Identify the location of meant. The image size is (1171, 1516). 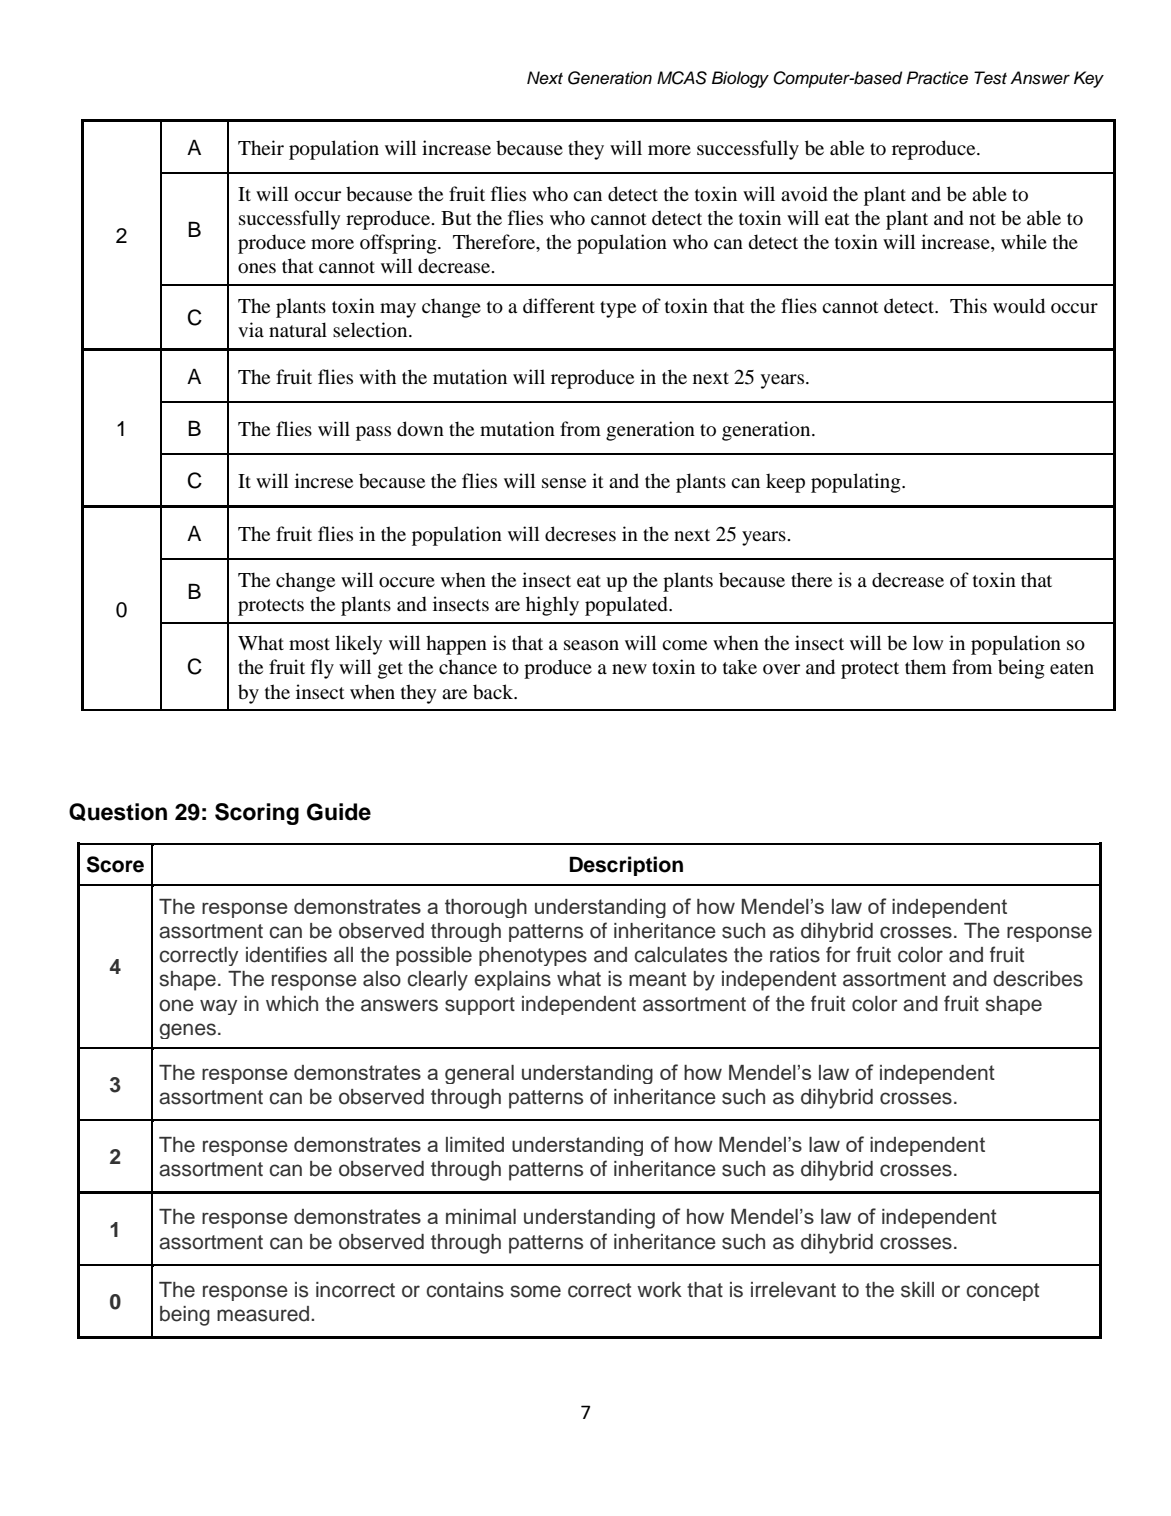
(657, 979).
